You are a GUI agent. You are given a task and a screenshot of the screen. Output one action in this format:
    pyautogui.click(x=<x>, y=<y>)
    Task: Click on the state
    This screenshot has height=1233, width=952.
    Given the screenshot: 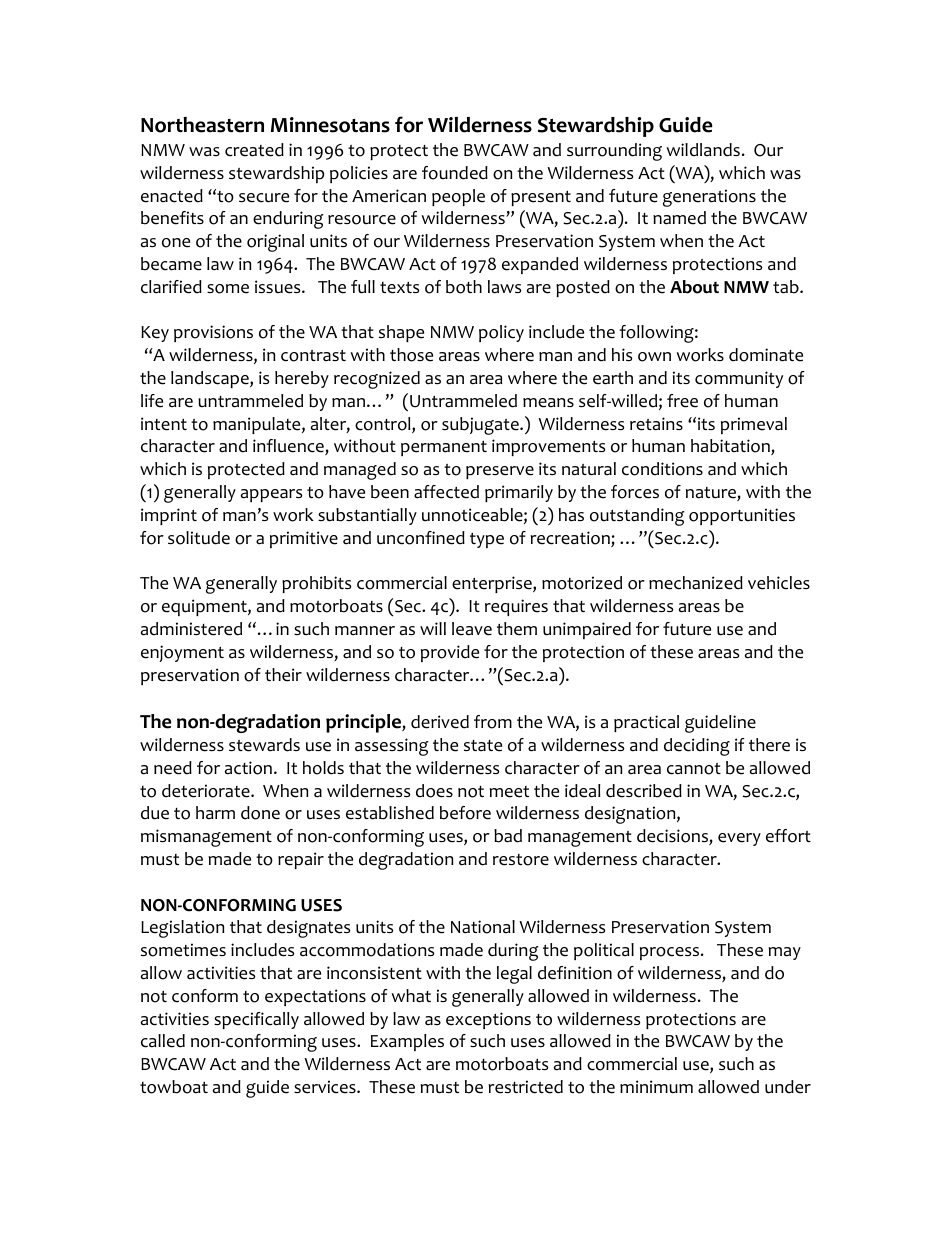 What is the action you would take?
    pyautogui.click(x=483, y=746)
